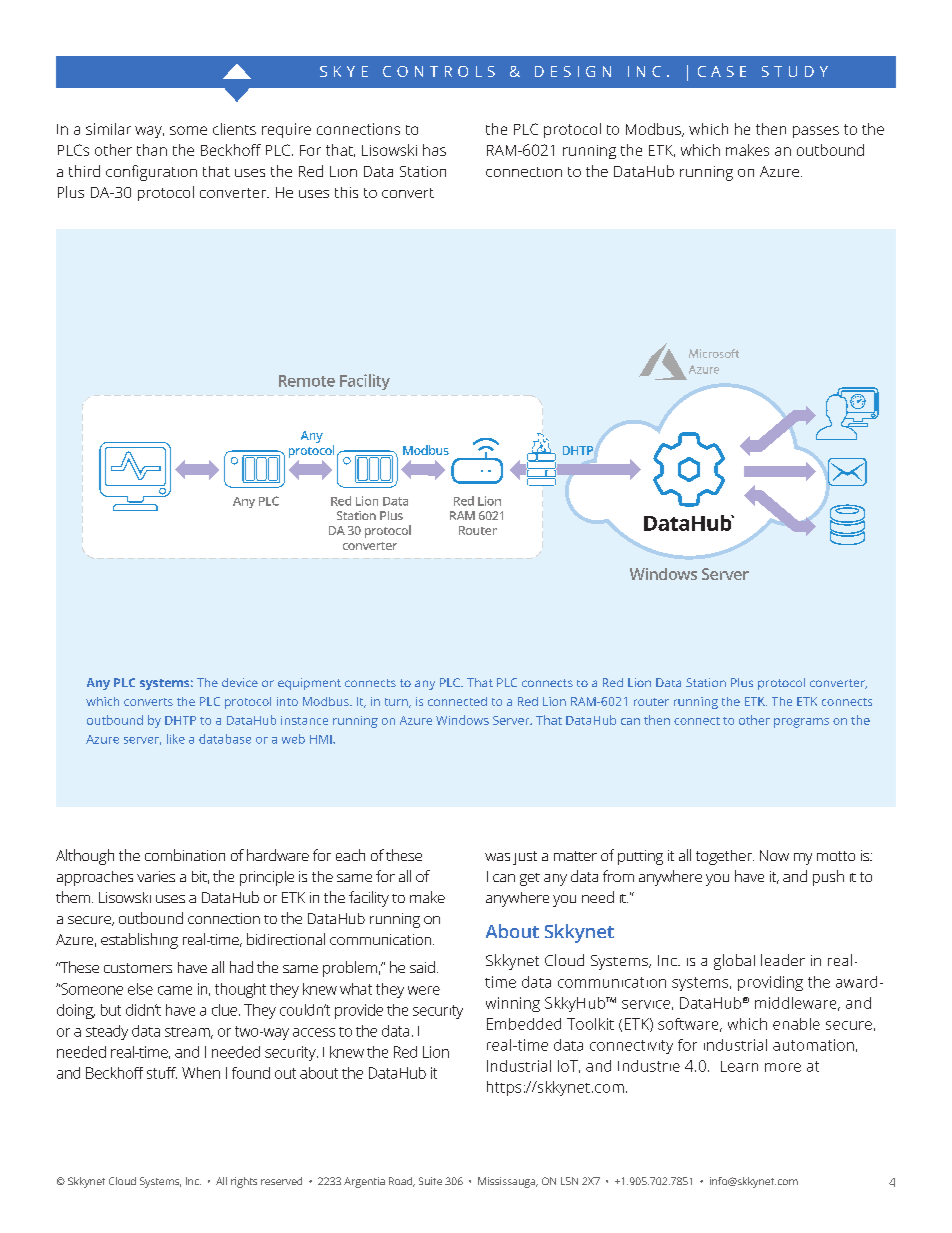 The height and width of the screenshot is (1233, 952). What do you see at coordinates (722, 71) in the screenshot?
I see `CASE` at bounding box center [722, 71].
